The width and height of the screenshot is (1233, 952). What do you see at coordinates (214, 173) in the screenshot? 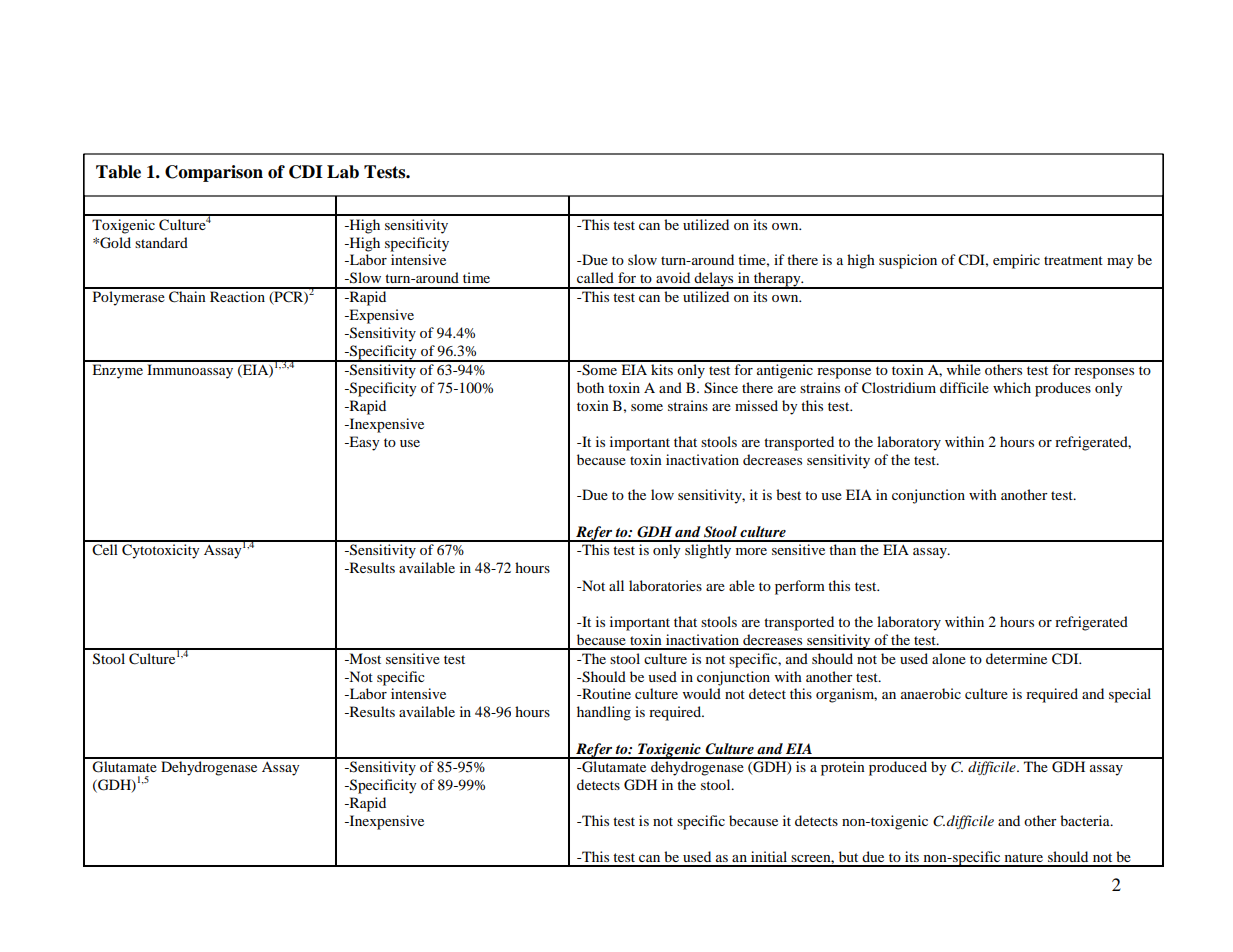
I see `Comparison` at bounding box center [214, 173].
